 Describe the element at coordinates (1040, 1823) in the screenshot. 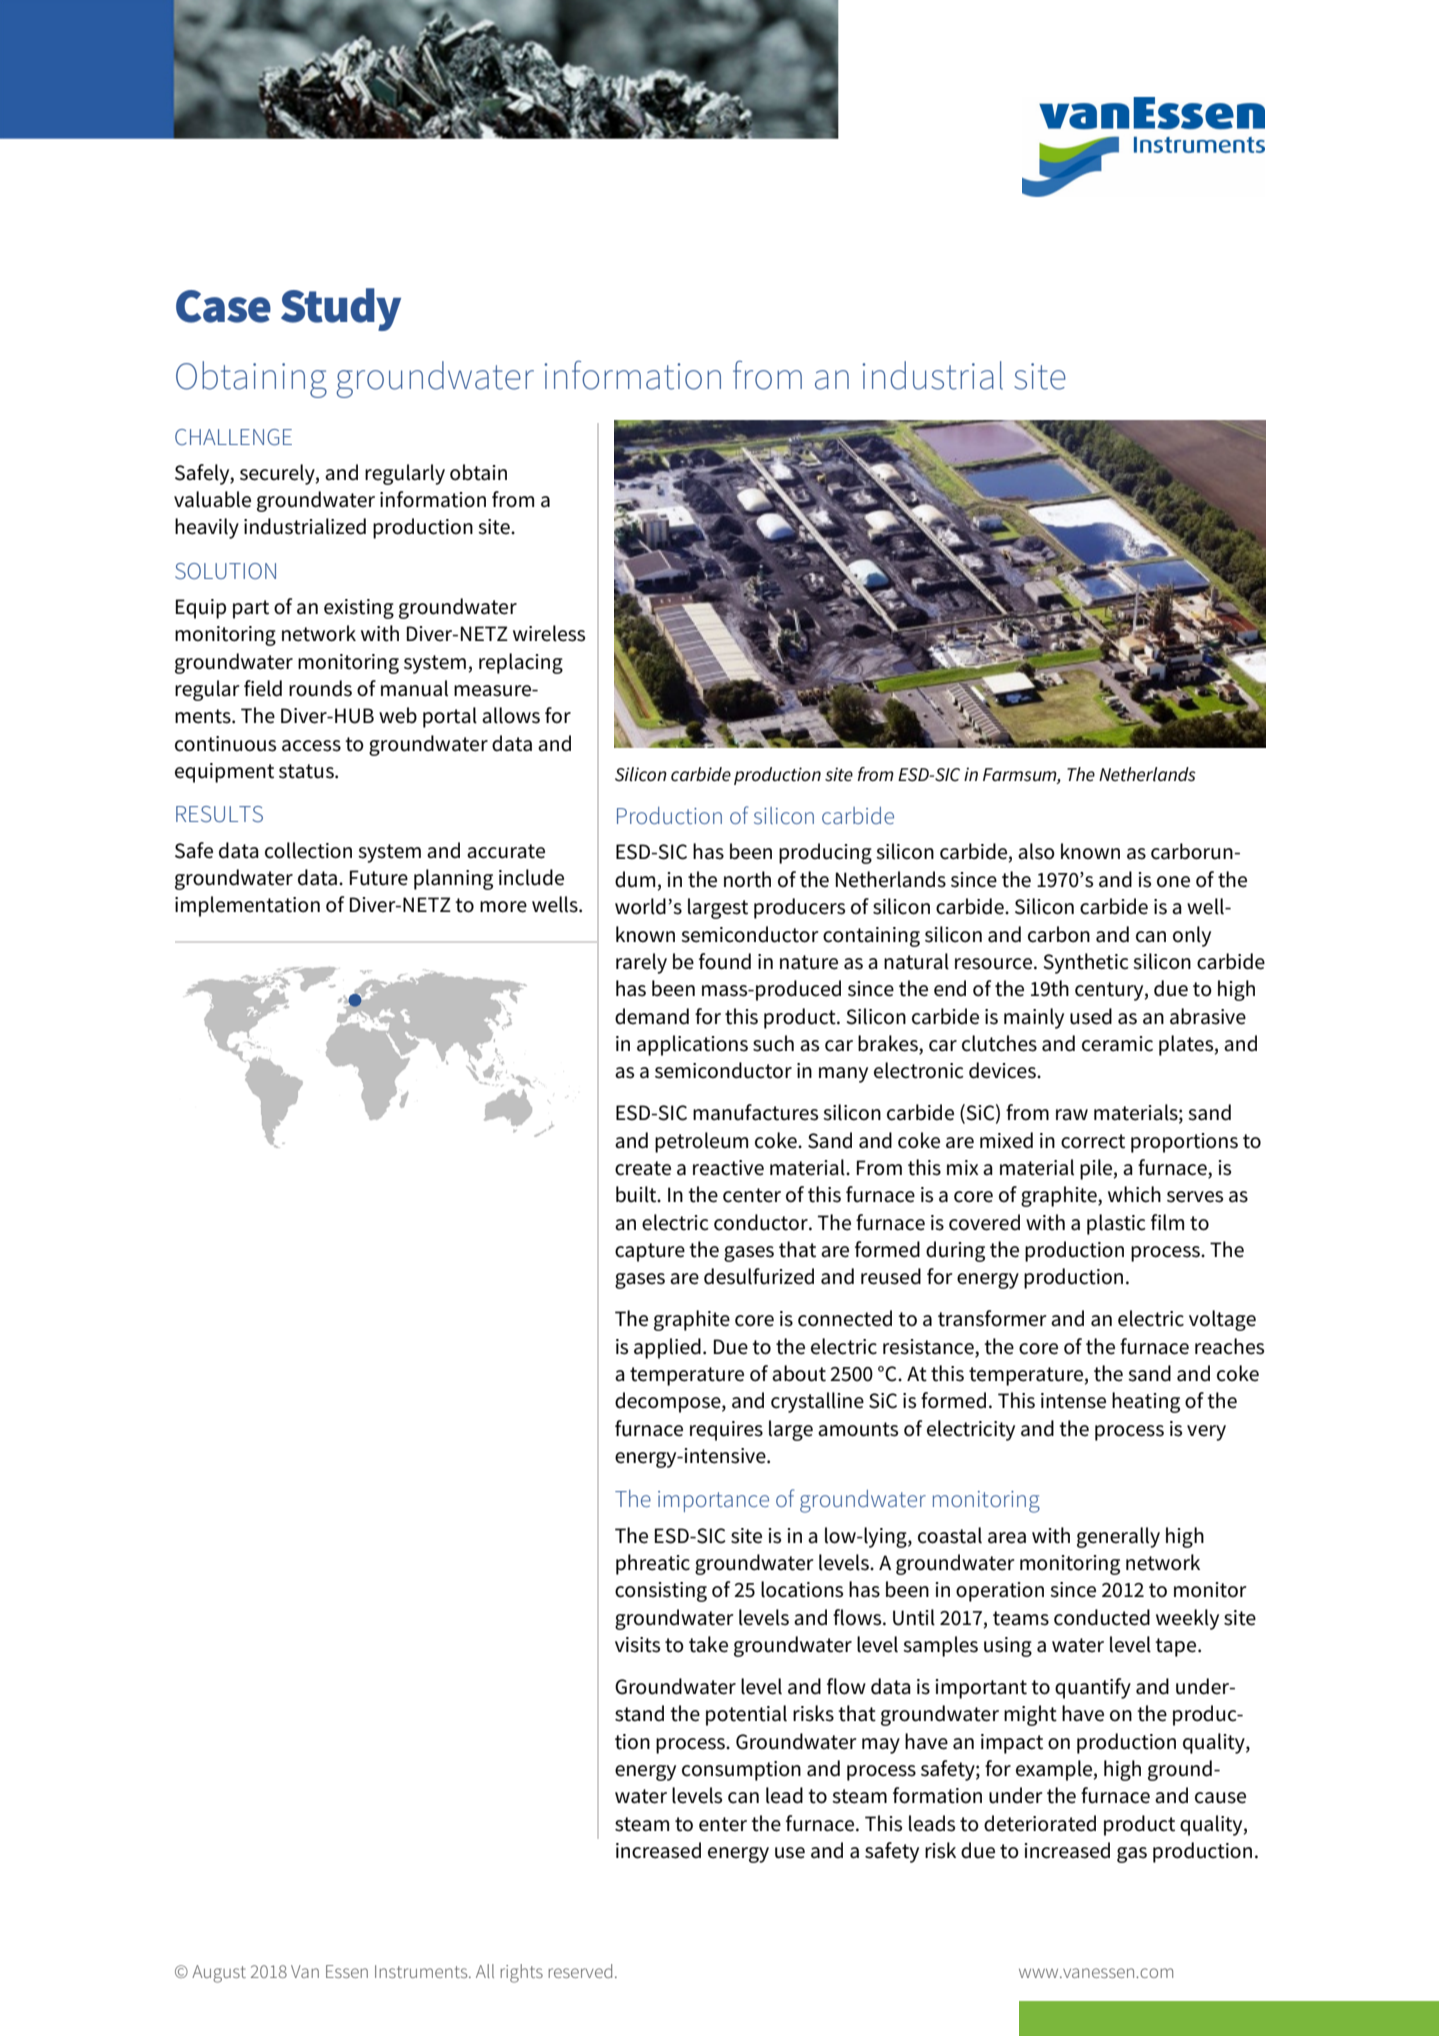

I see `deteriorated` at that location.
